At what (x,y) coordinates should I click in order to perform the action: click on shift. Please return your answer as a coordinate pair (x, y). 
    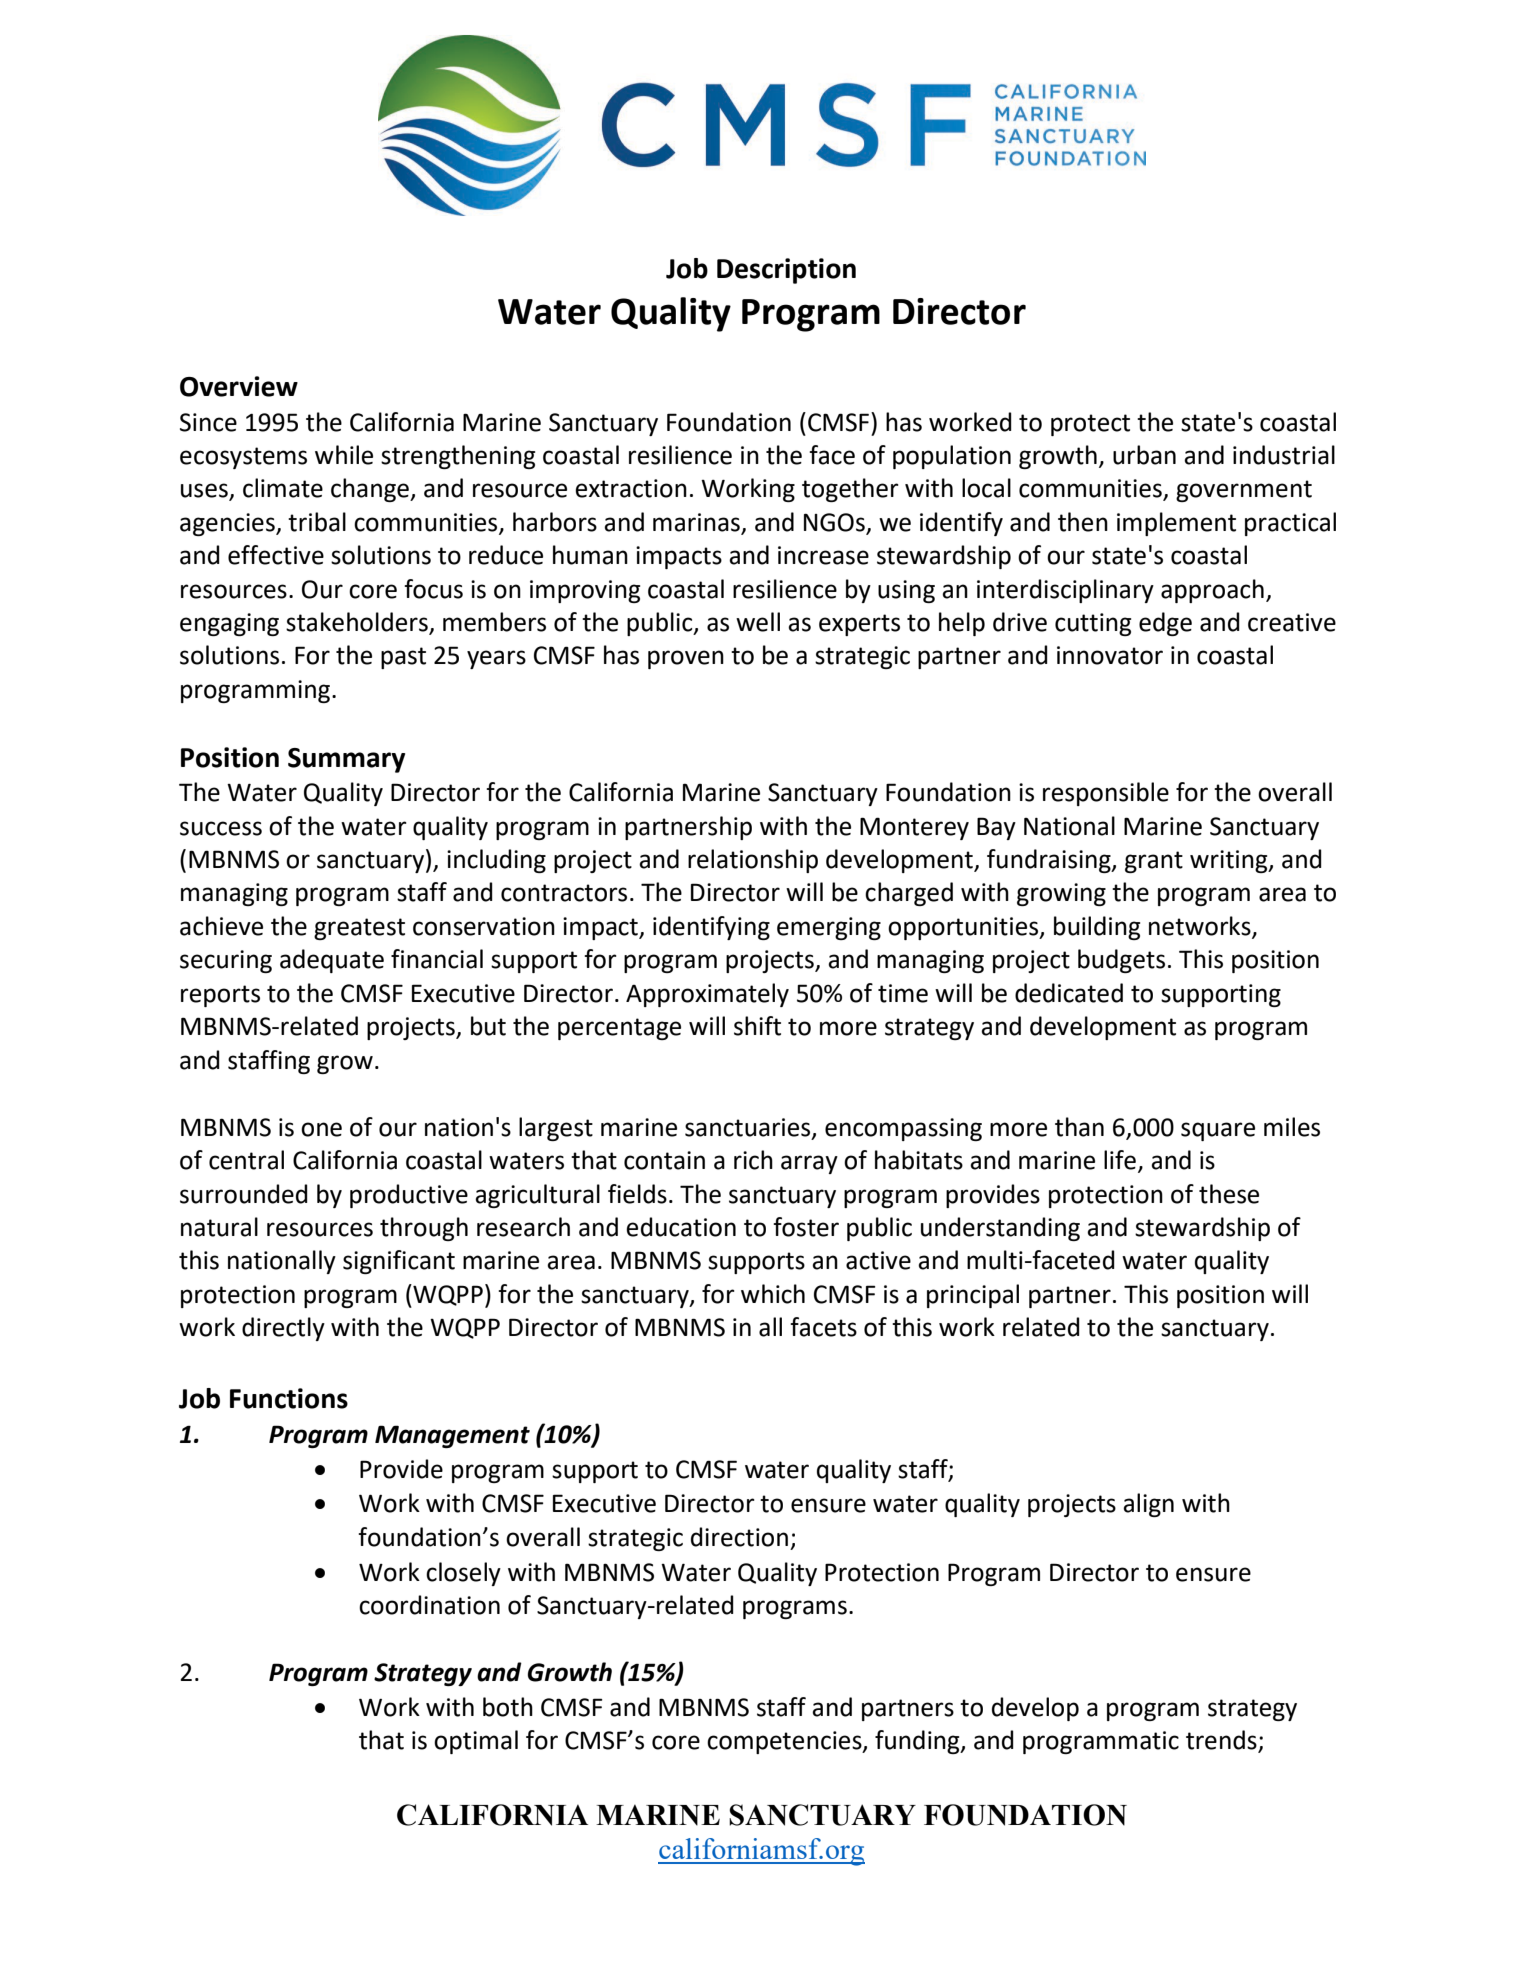
    Looking at the image, I should click on (757, 1026).
